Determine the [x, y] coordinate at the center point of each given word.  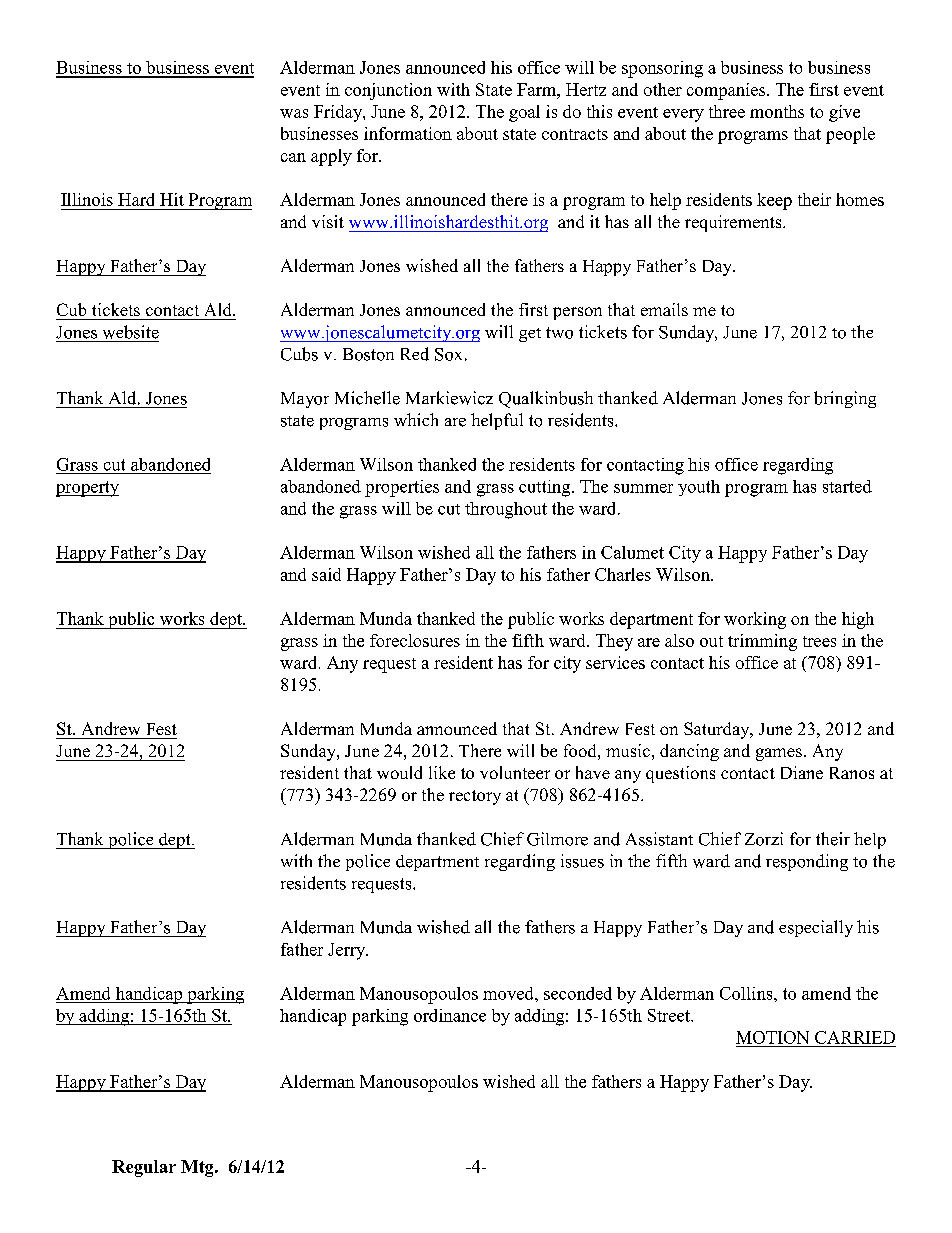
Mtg [198, 1168]
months [777, 111]
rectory [475, 797]
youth [699, 488]
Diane [802, 772]
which [416, 419]
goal [524, 113]
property [87, 489]
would [399, 772]
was [294, 113]
